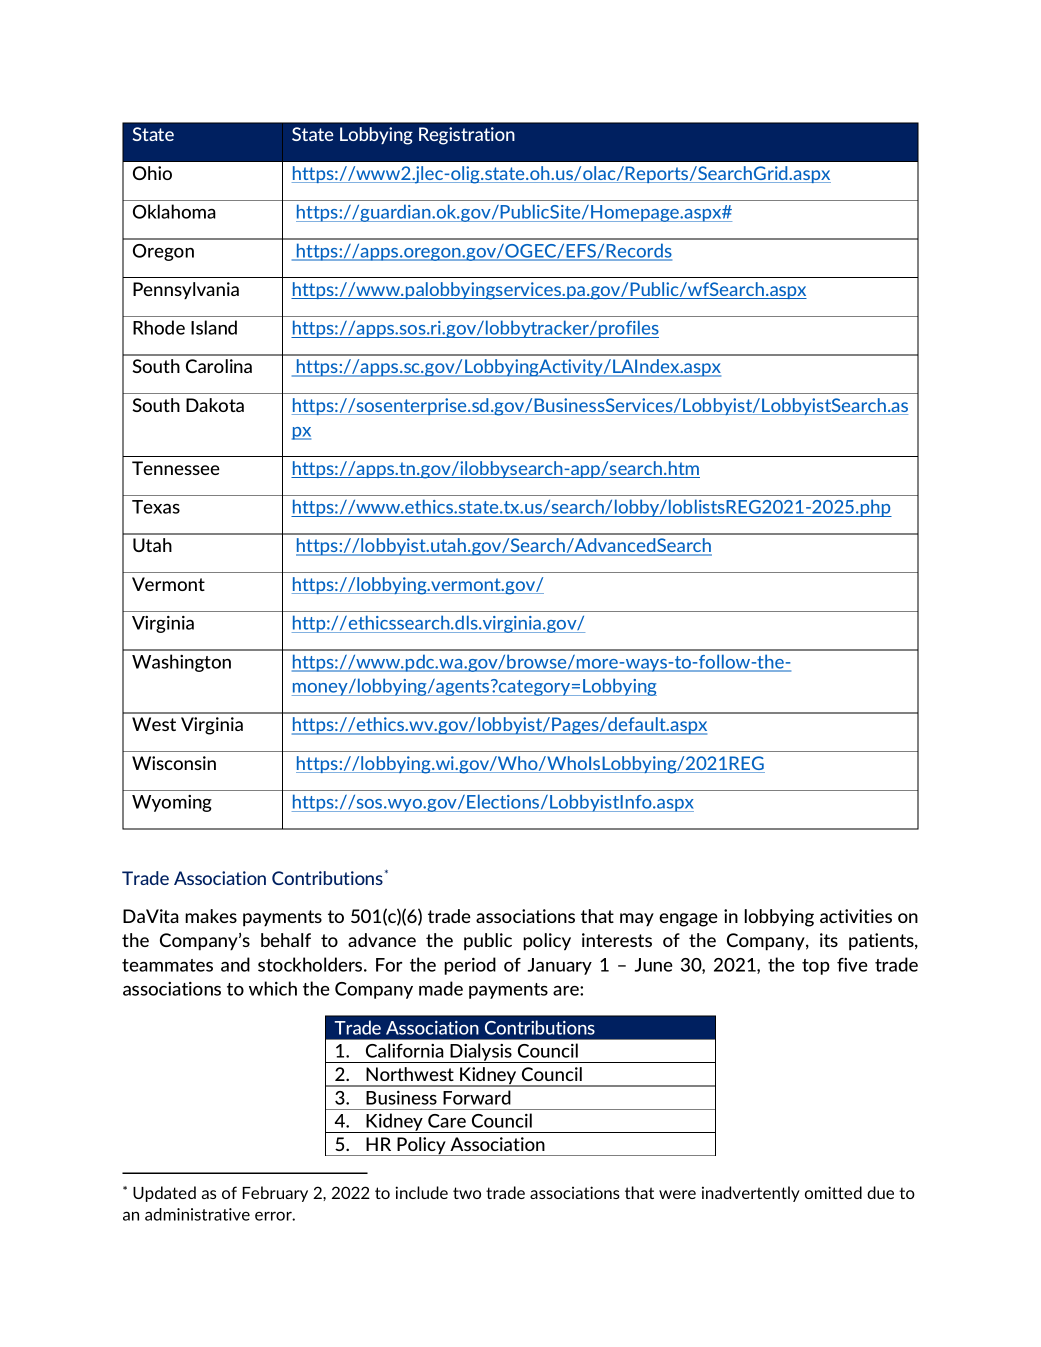 The image size is (1041, 1347). Describe the element at coordinates (214, 327) in the document. I see `Island` at that location.
